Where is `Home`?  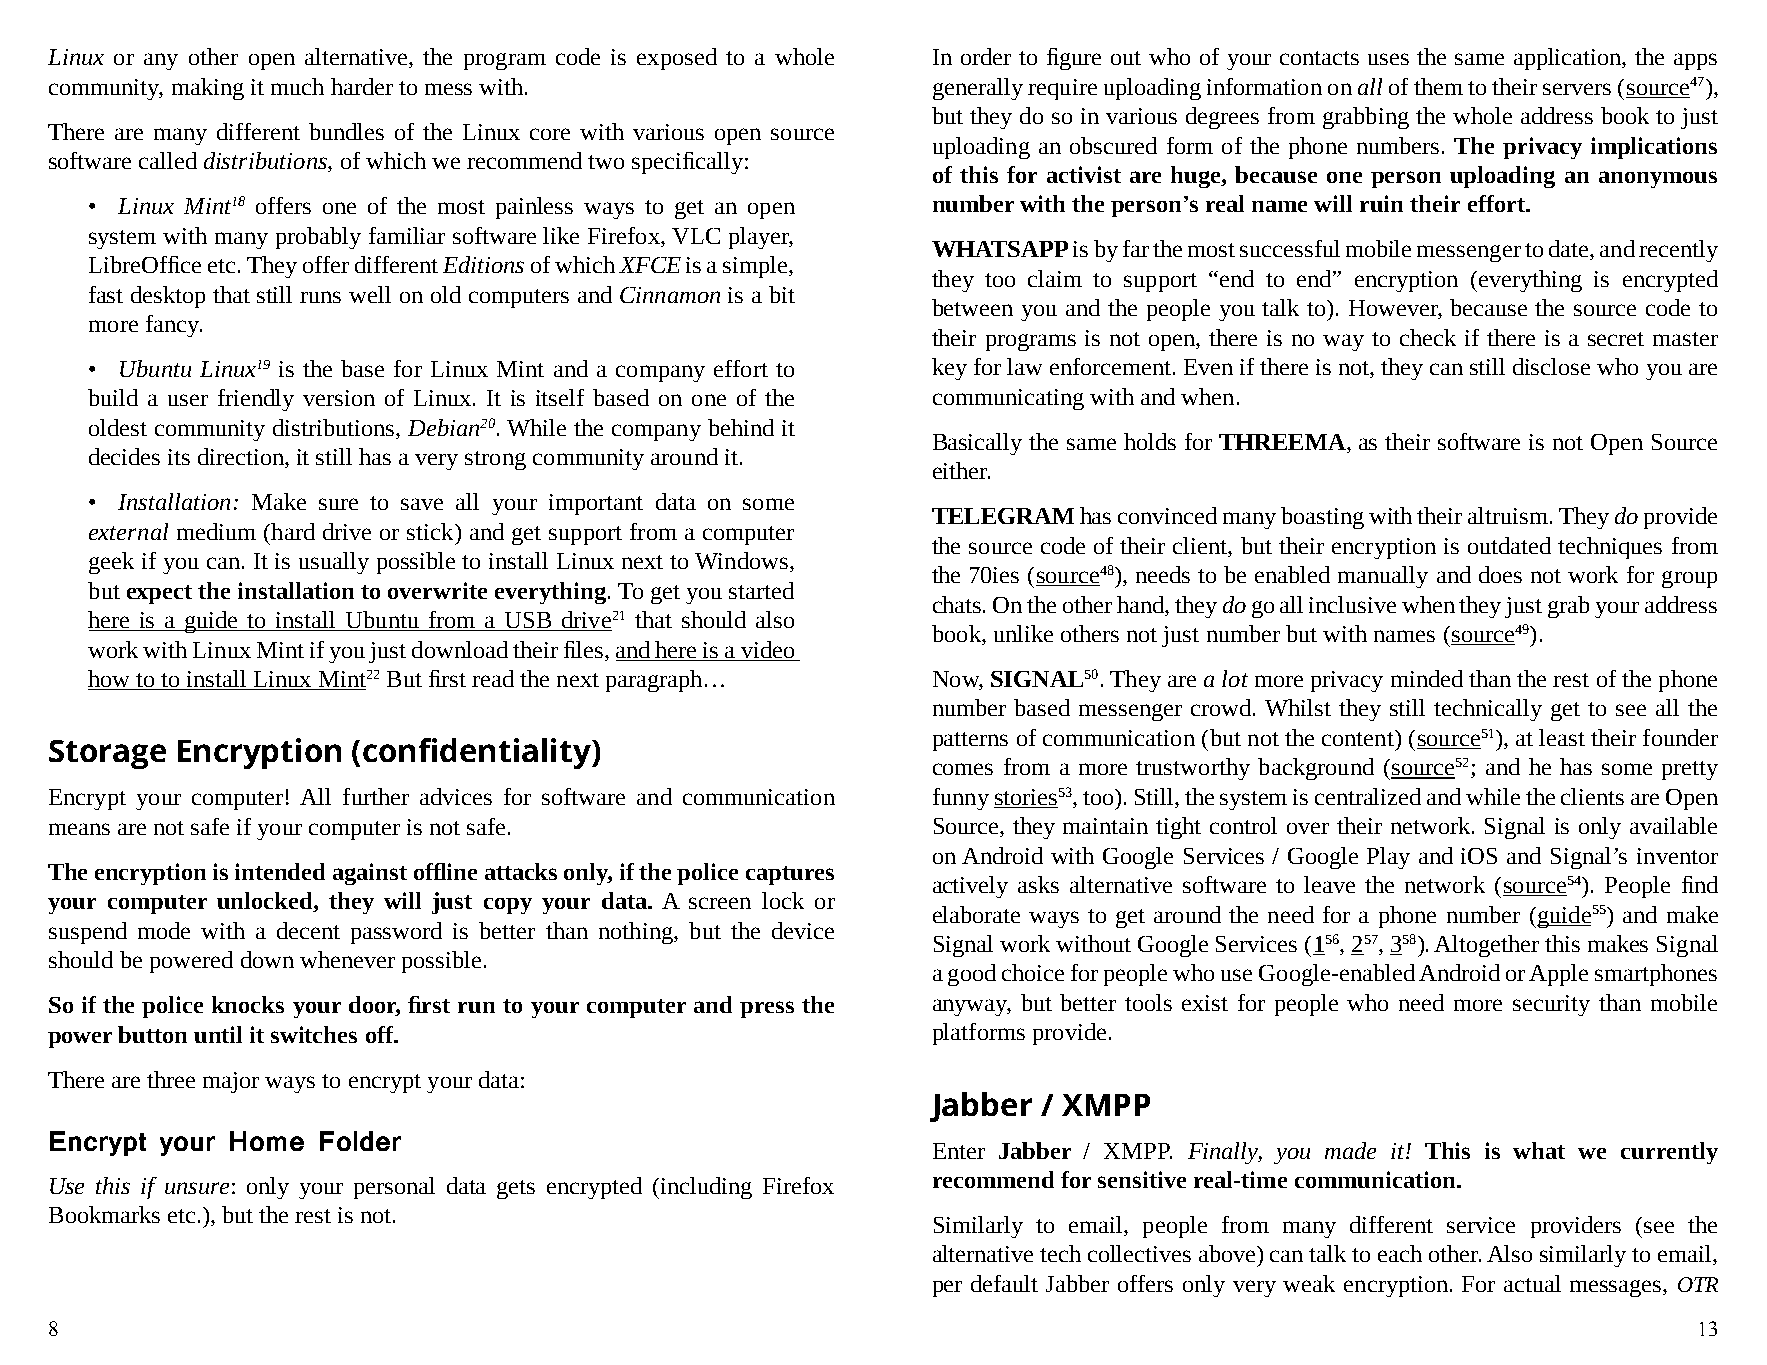
Home is located at coordinates (267, 1141).
